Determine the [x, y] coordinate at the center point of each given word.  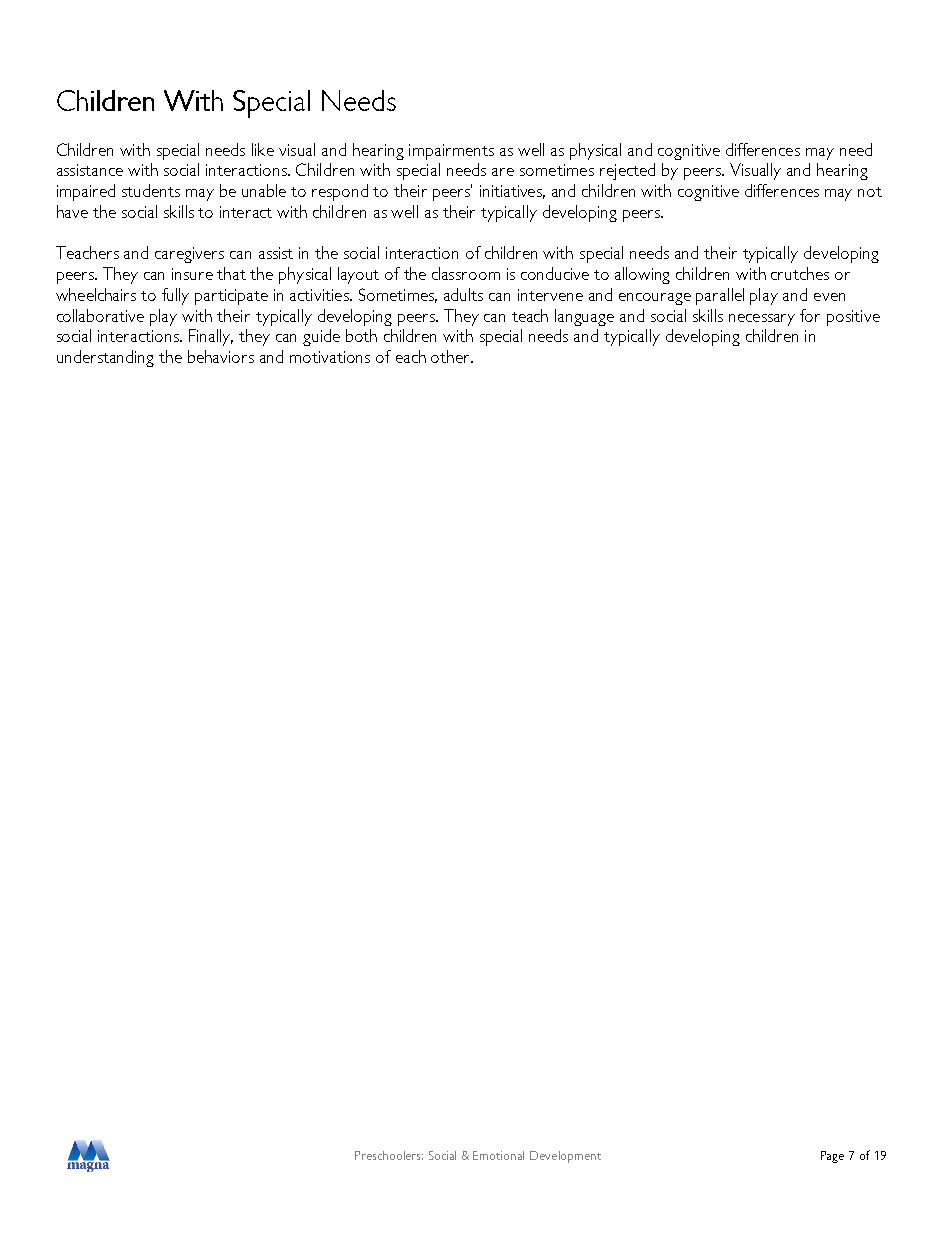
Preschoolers [389, 1155]
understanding [105, 358]
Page [832, 1157]
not [870, 192]
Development [565, 1157]
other [452, 356]
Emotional [498, 1155]
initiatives [512, 192]
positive [853, 318]
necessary [762, 320]
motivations [330, 357]
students [151, 190]
